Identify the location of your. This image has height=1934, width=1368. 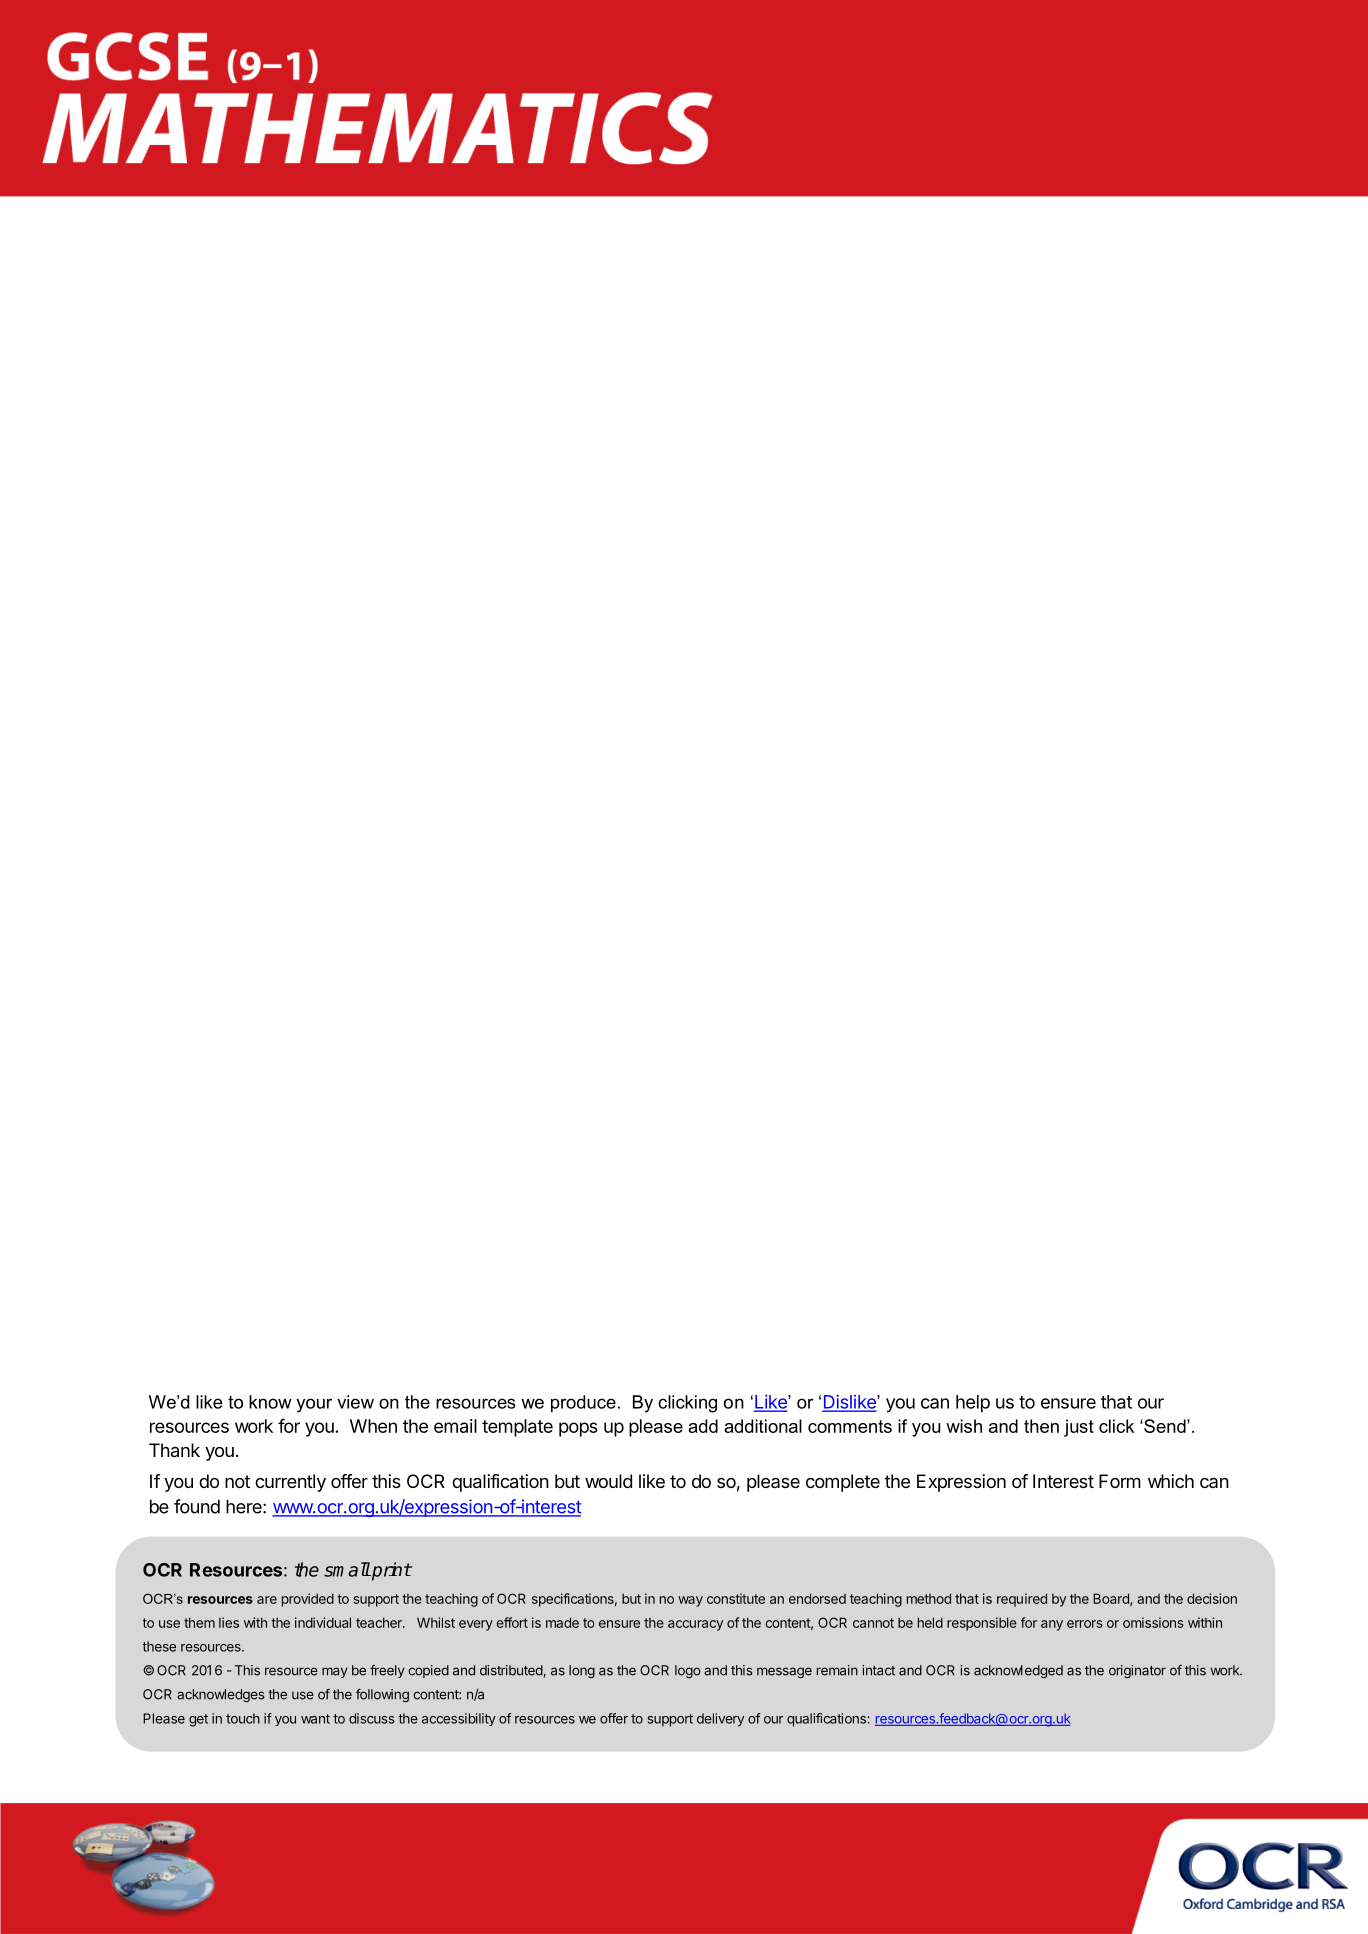
(314, 1405).
